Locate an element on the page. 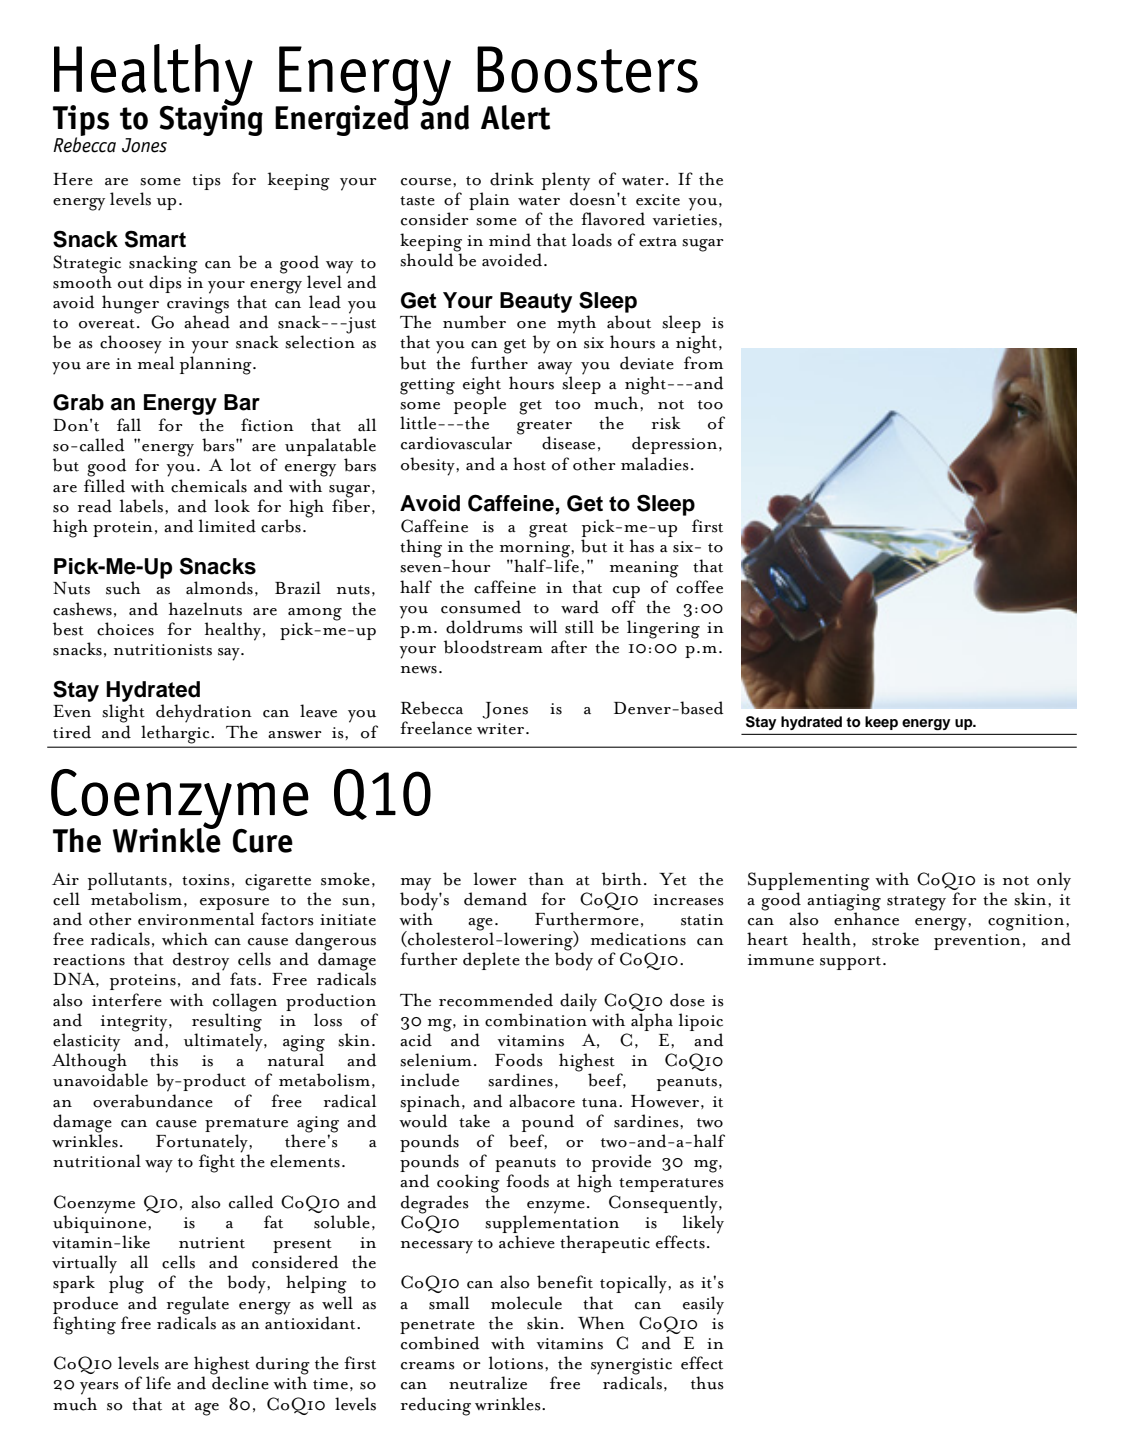 This image has width=1124, height=1454. limited is located at coordinates (227, 526).
